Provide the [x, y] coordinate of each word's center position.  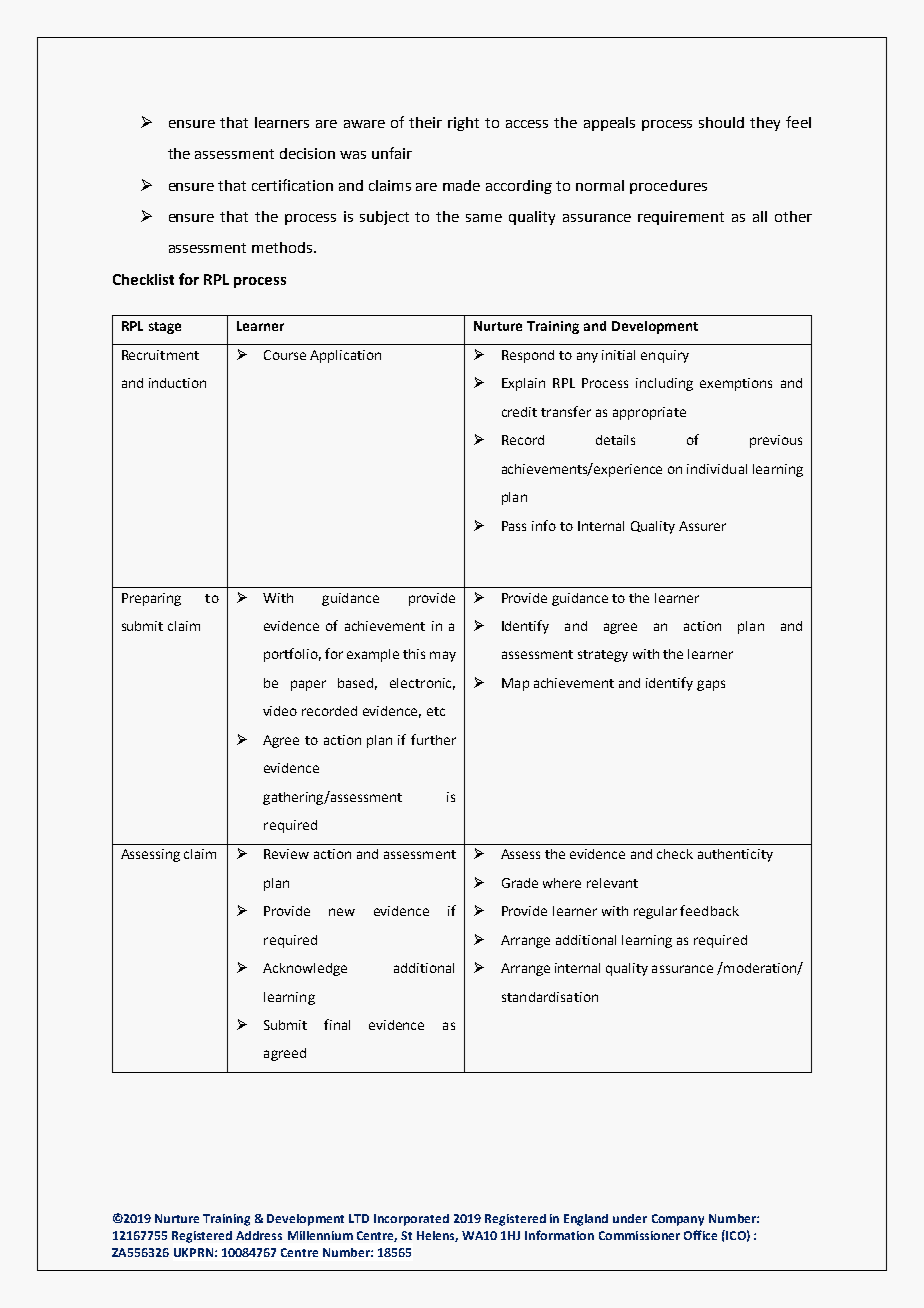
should [721, 122]
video [280, 711]
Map [515, 684]
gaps [711, 685]
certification [292, 185]
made [461, 185]
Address [259, 1235]
